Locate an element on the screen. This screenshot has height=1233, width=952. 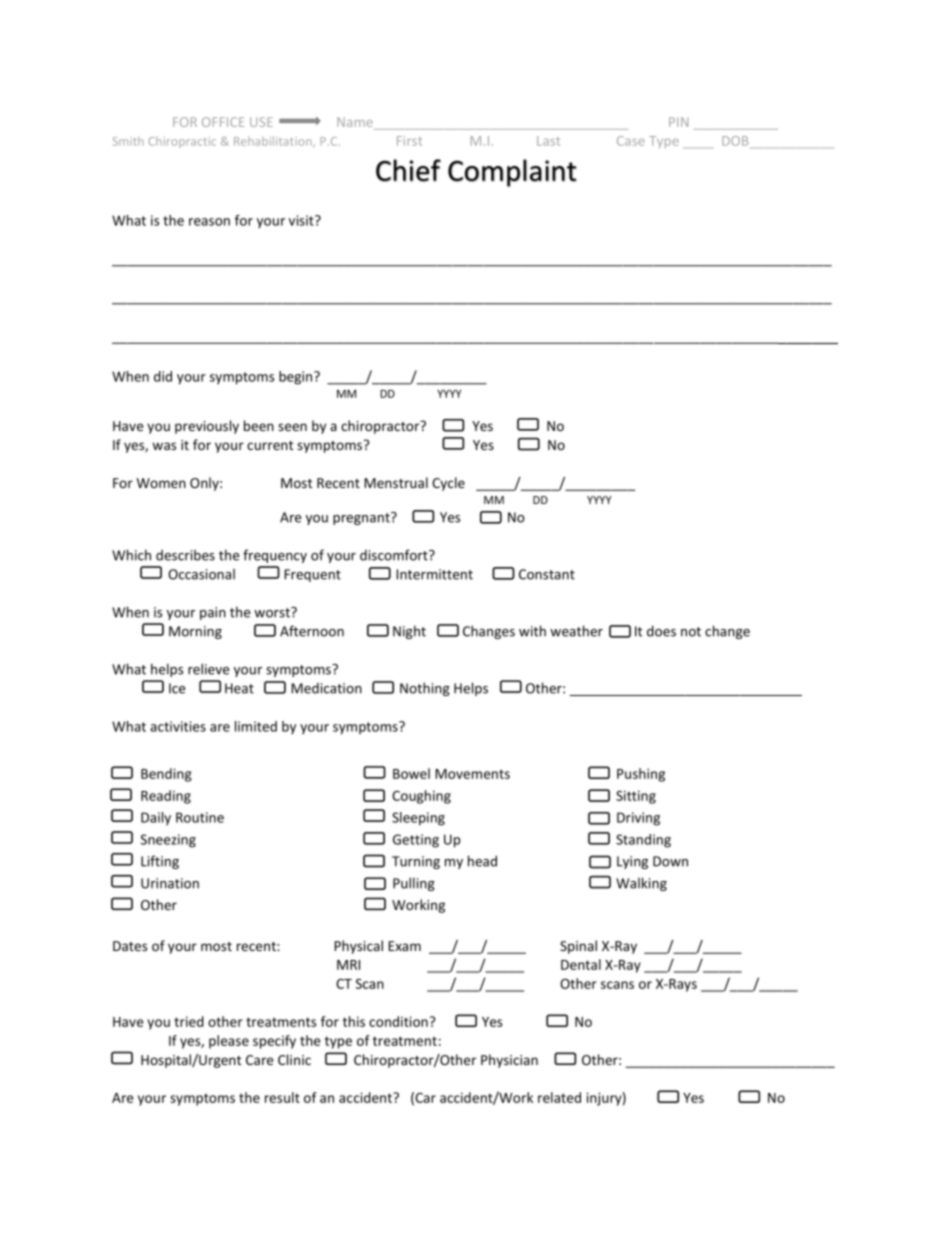
Getting is located at coordinates (416, 841).
